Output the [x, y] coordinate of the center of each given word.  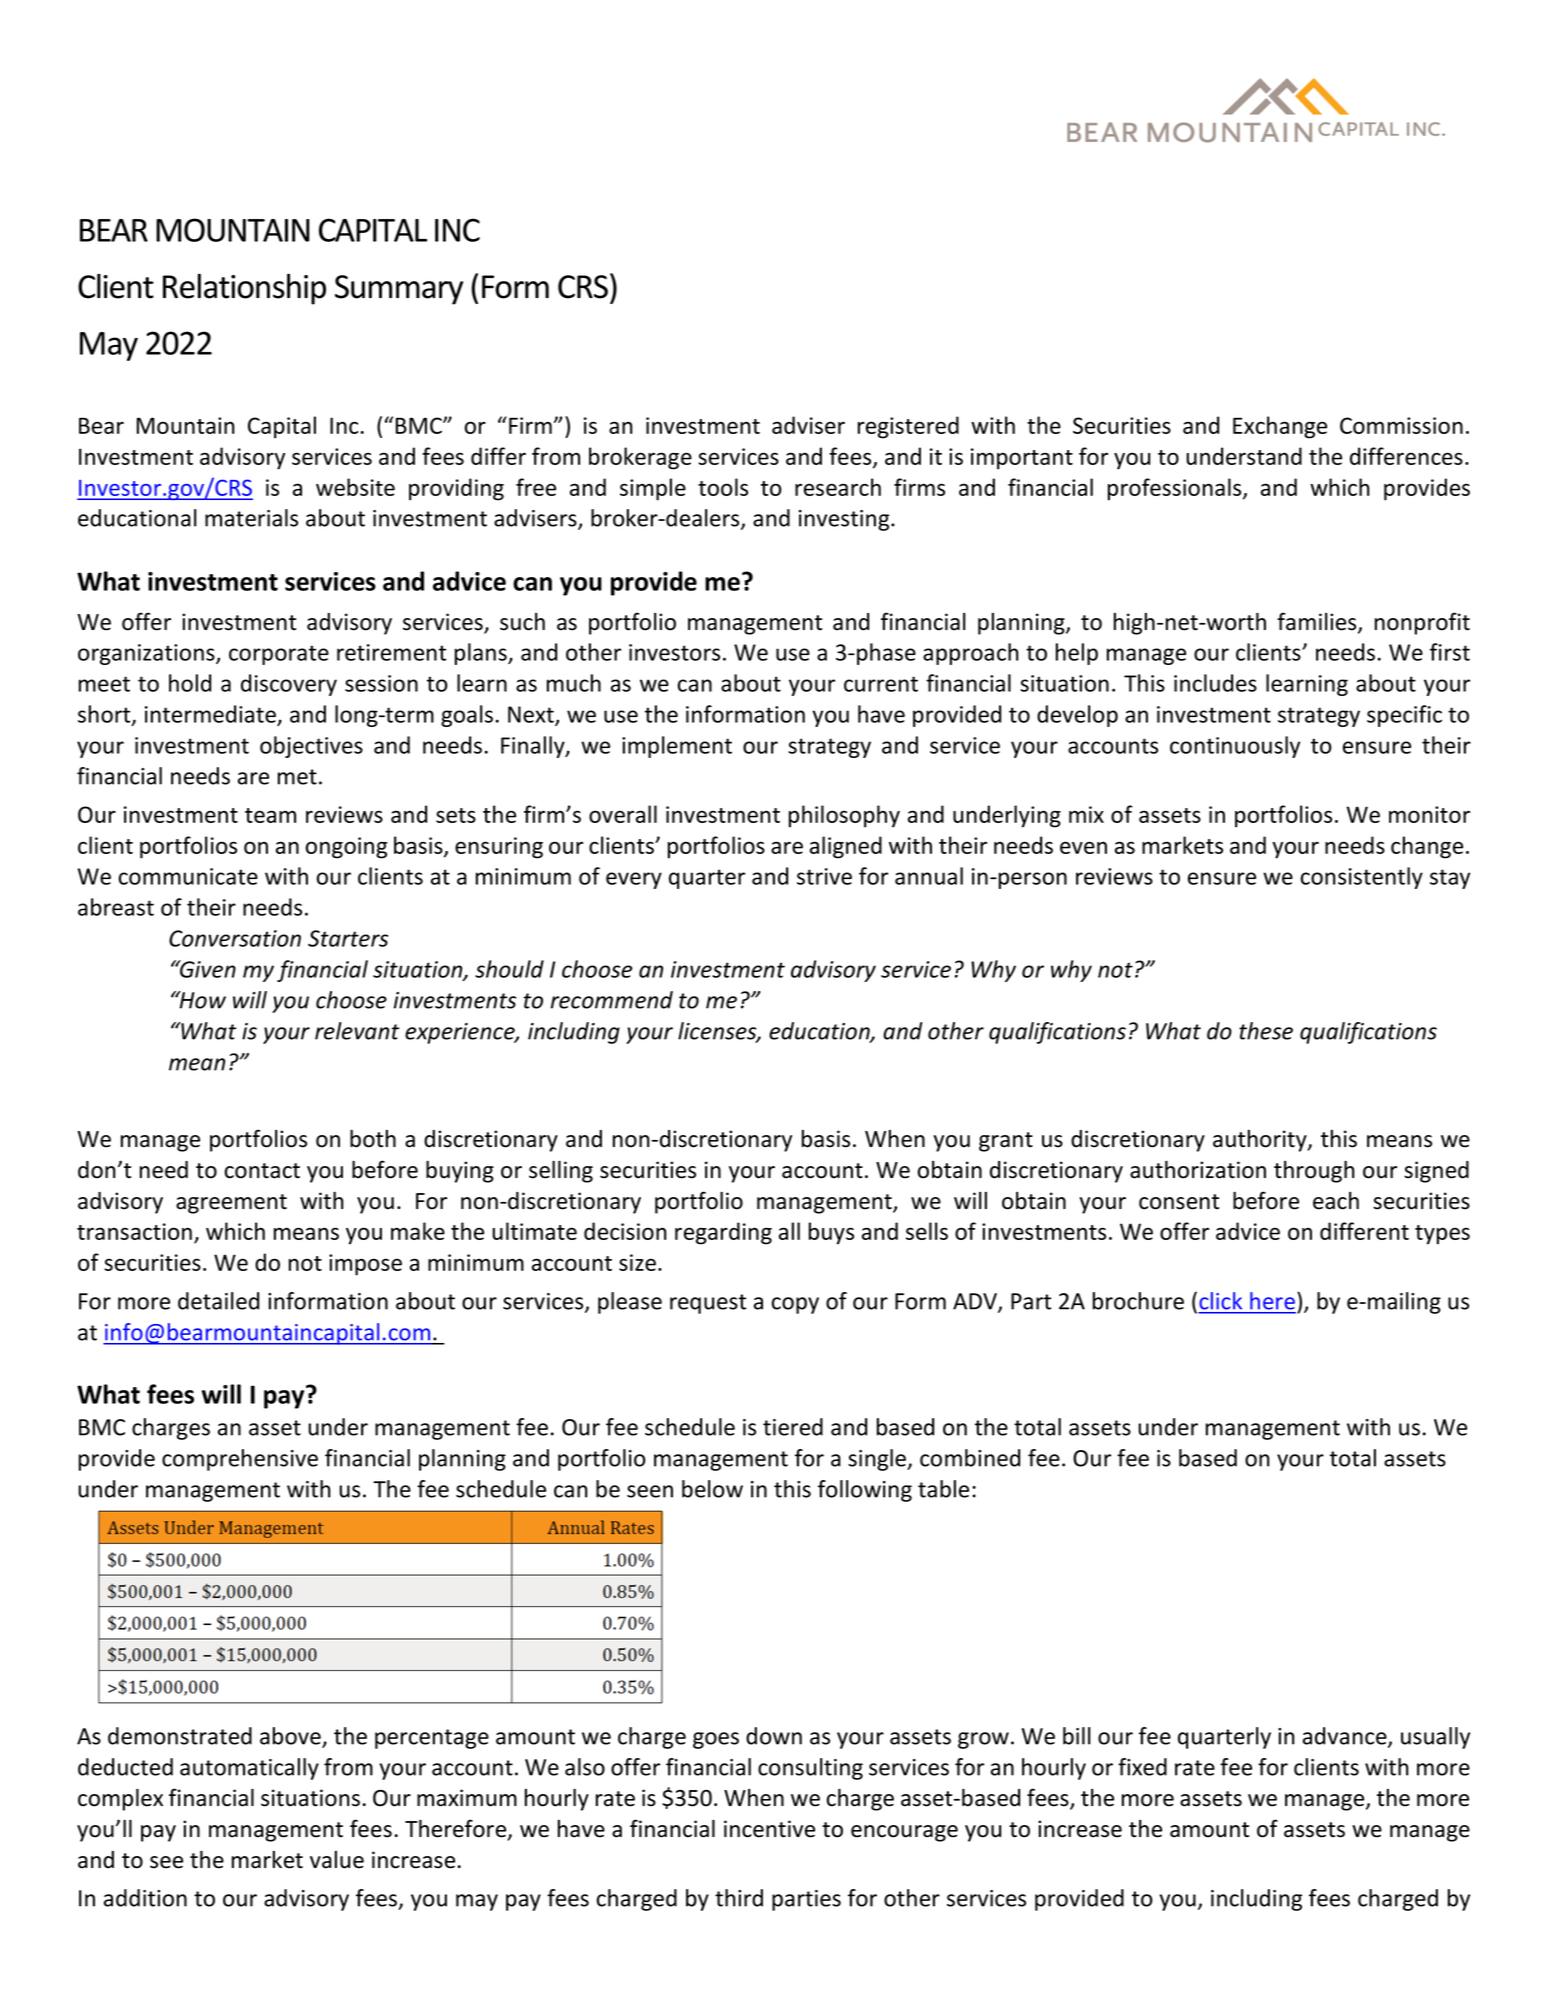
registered [908, 427]
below [712, 1489]
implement [677, 747]
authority [1261, 1141]
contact [262, 1171]
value [337, 1860]
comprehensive [240, 1460]
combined [970, 1458]
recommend [612, 1000]
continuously [1235, 747]
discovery [289, 685]
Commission [1401, 425]
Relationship [244, 289]
